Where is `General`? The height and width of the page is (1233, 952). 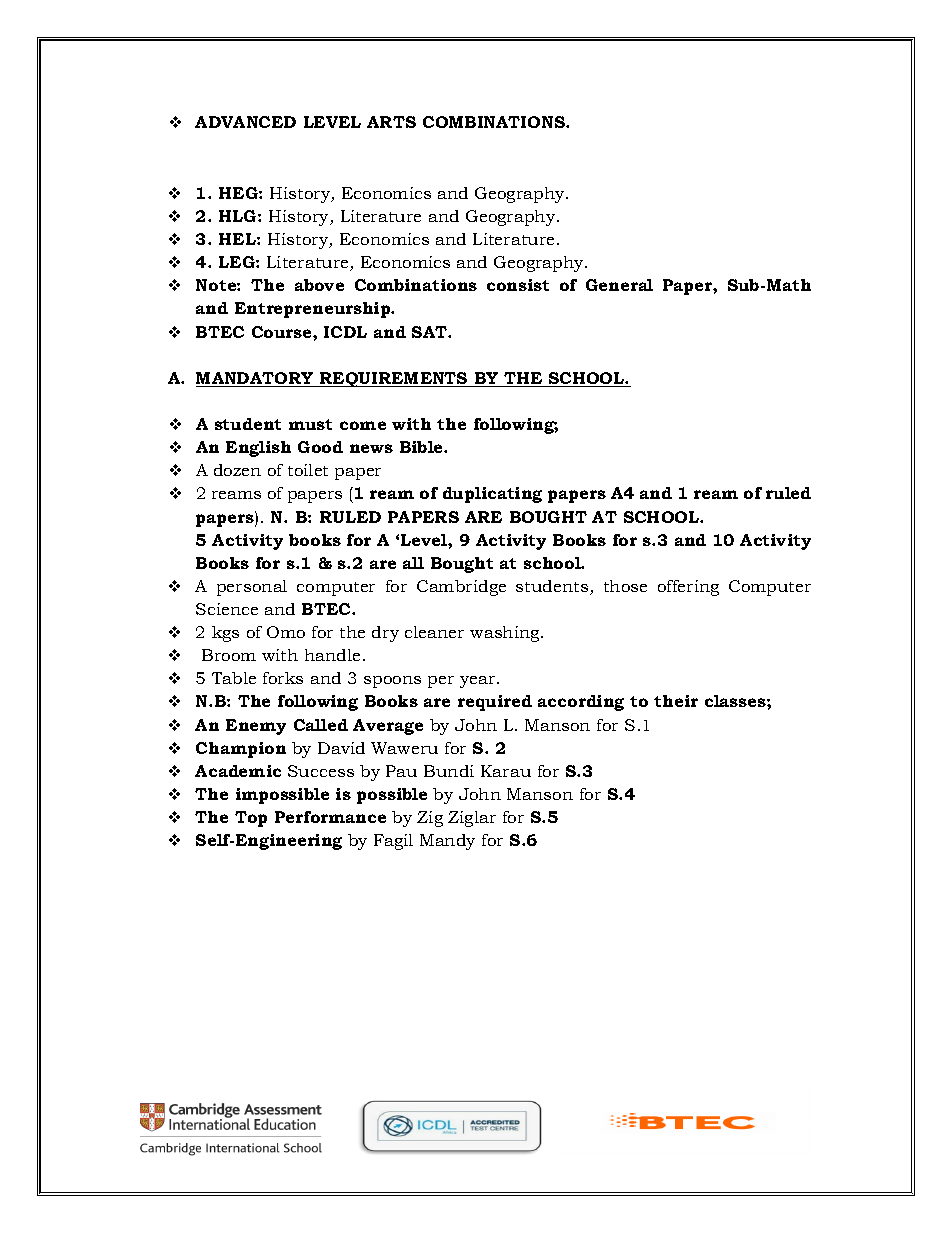
General is located at coordinates (619, 285).
